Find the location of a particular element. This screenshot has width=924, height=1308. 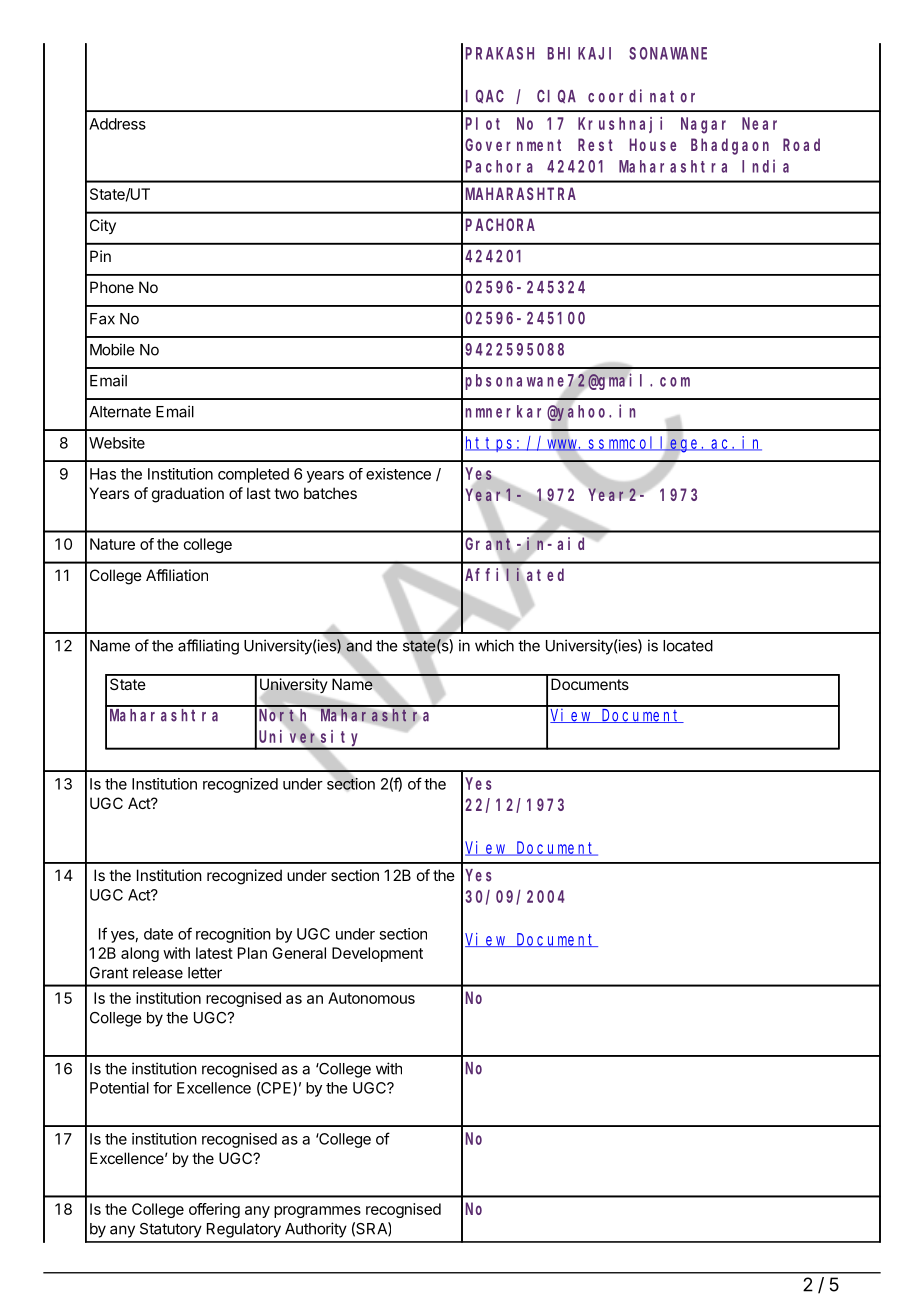

which is located at coordinates (494, 645).
